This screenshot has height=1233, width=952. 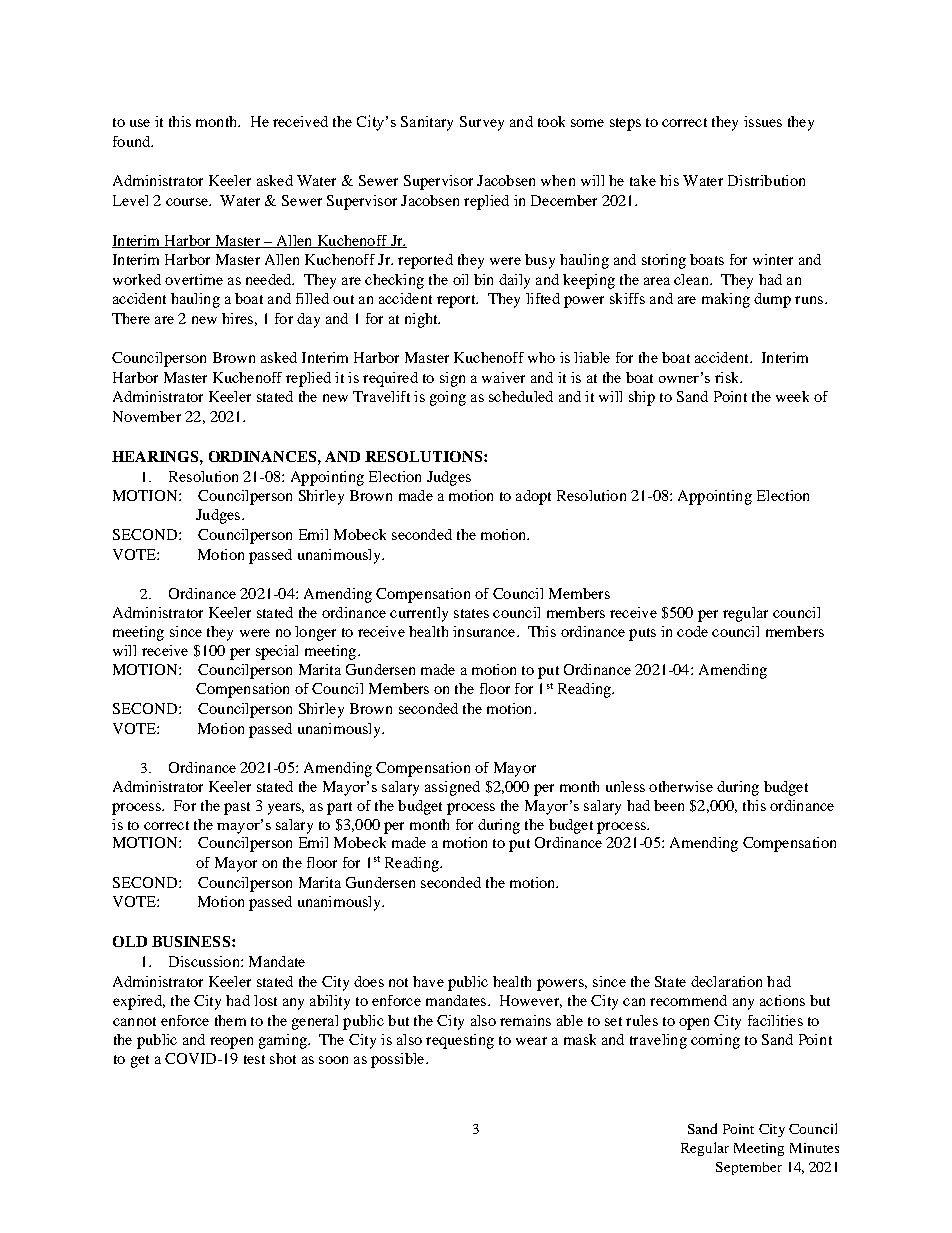 I want to click on insurance, so click(x=485, y=631).
